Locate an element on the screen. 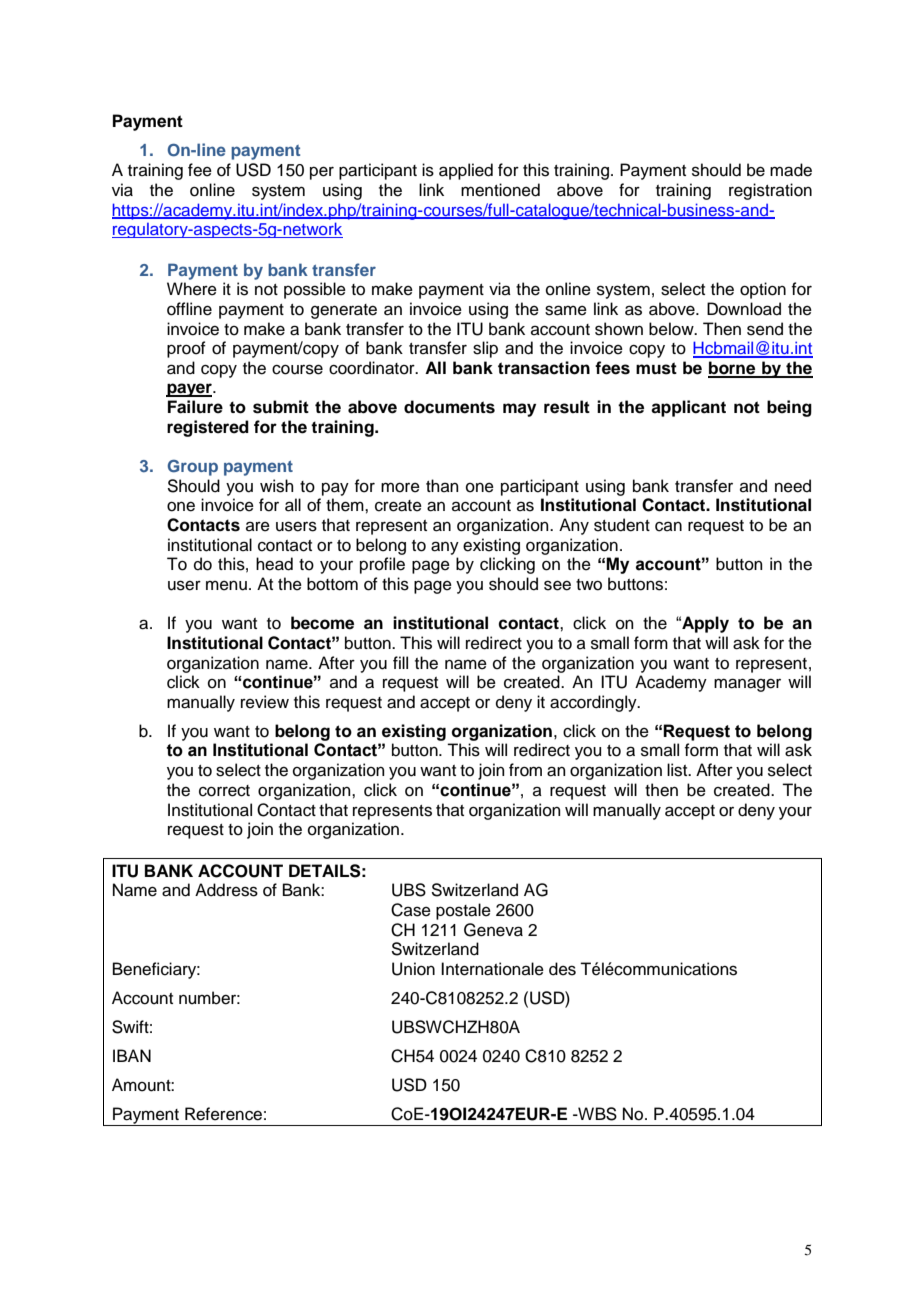 The image size is (924, 1307). menu is located at coordinates (226, 585).
